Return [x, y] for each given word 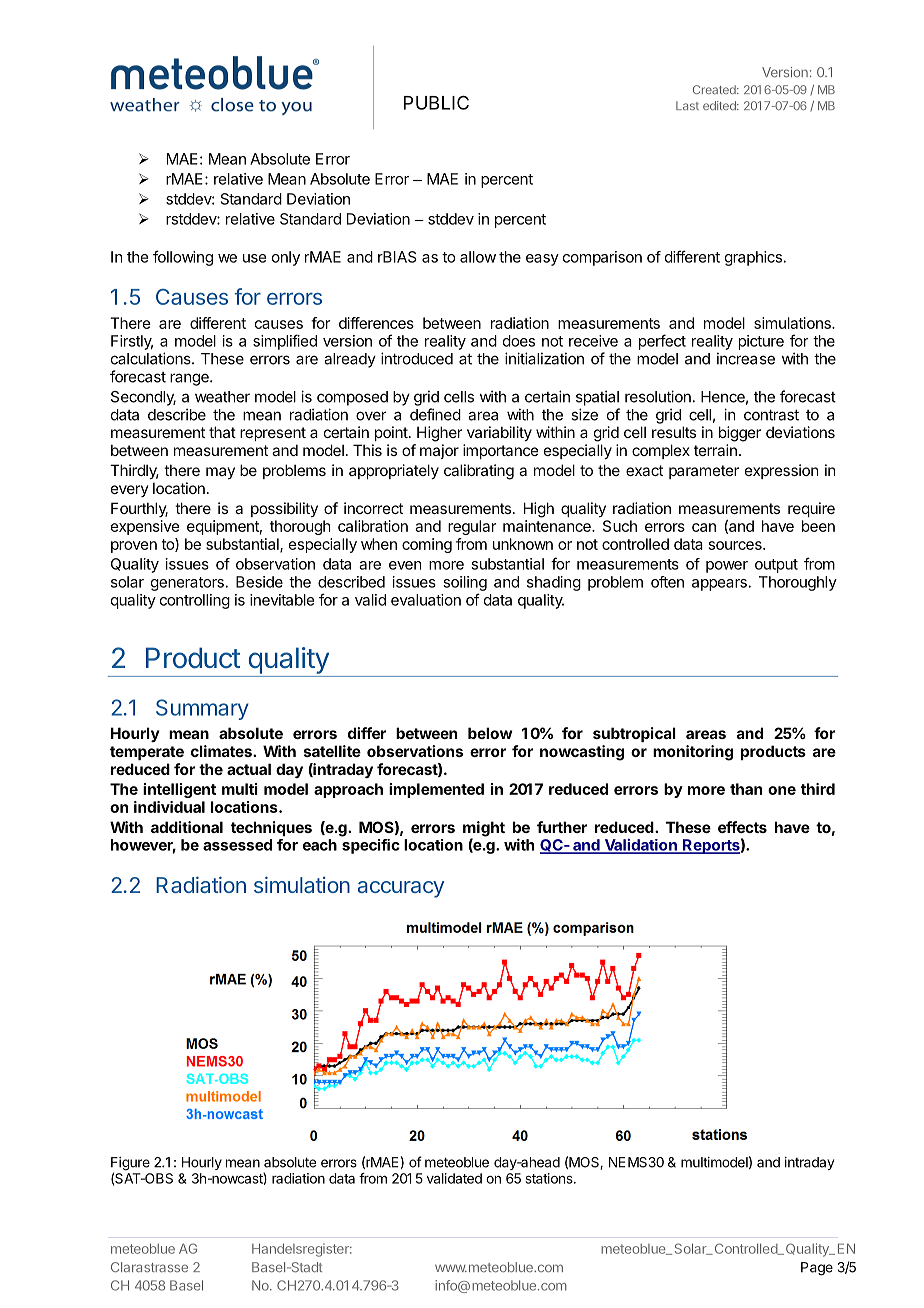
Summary [202, 709]
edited [720, 105]
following [183, 258]
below [490, 733]
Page [817, 1269]
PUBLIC [436, 102]
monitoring [693, 753]
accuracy [401, 889]
